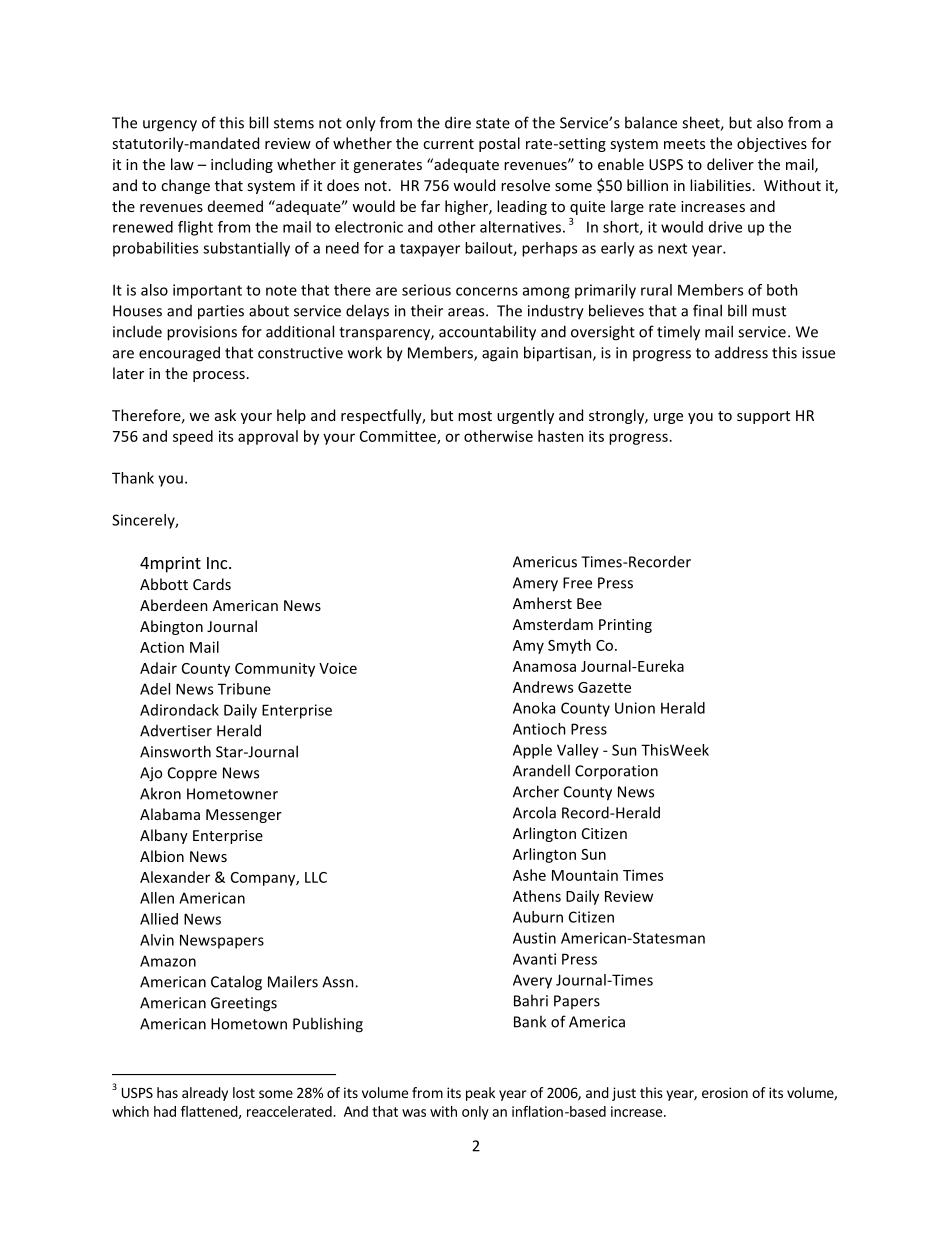  Describe the element at coordinates (625, 626) in the screenshot. I see `Printing` at that location.
